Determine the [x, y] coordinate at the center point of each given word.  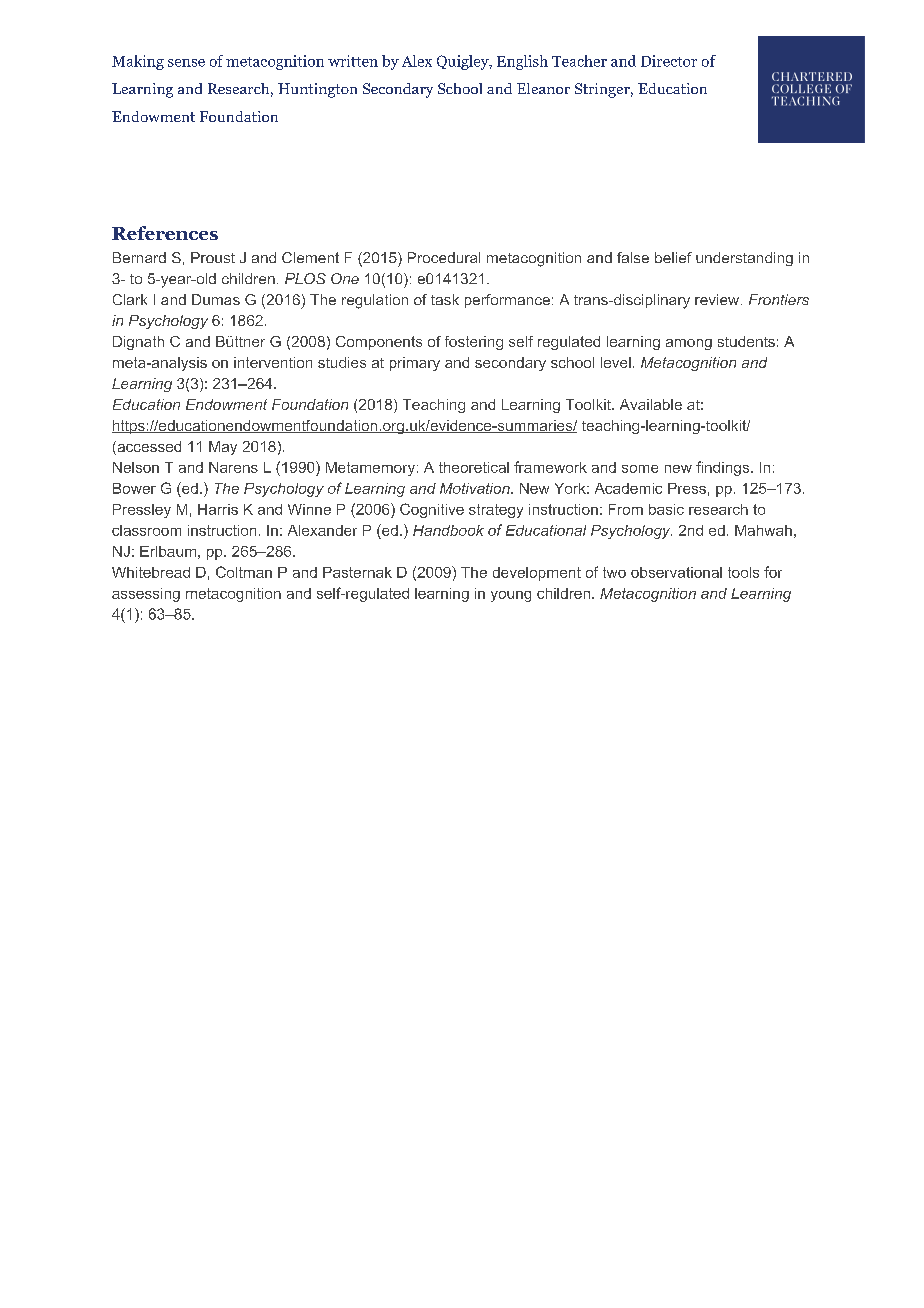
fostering [474, 343]
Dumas [216, 299]
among [689, 344]
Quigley [464, 62]
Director [669, 61]
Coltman [244, 572]
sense [186, 63]
